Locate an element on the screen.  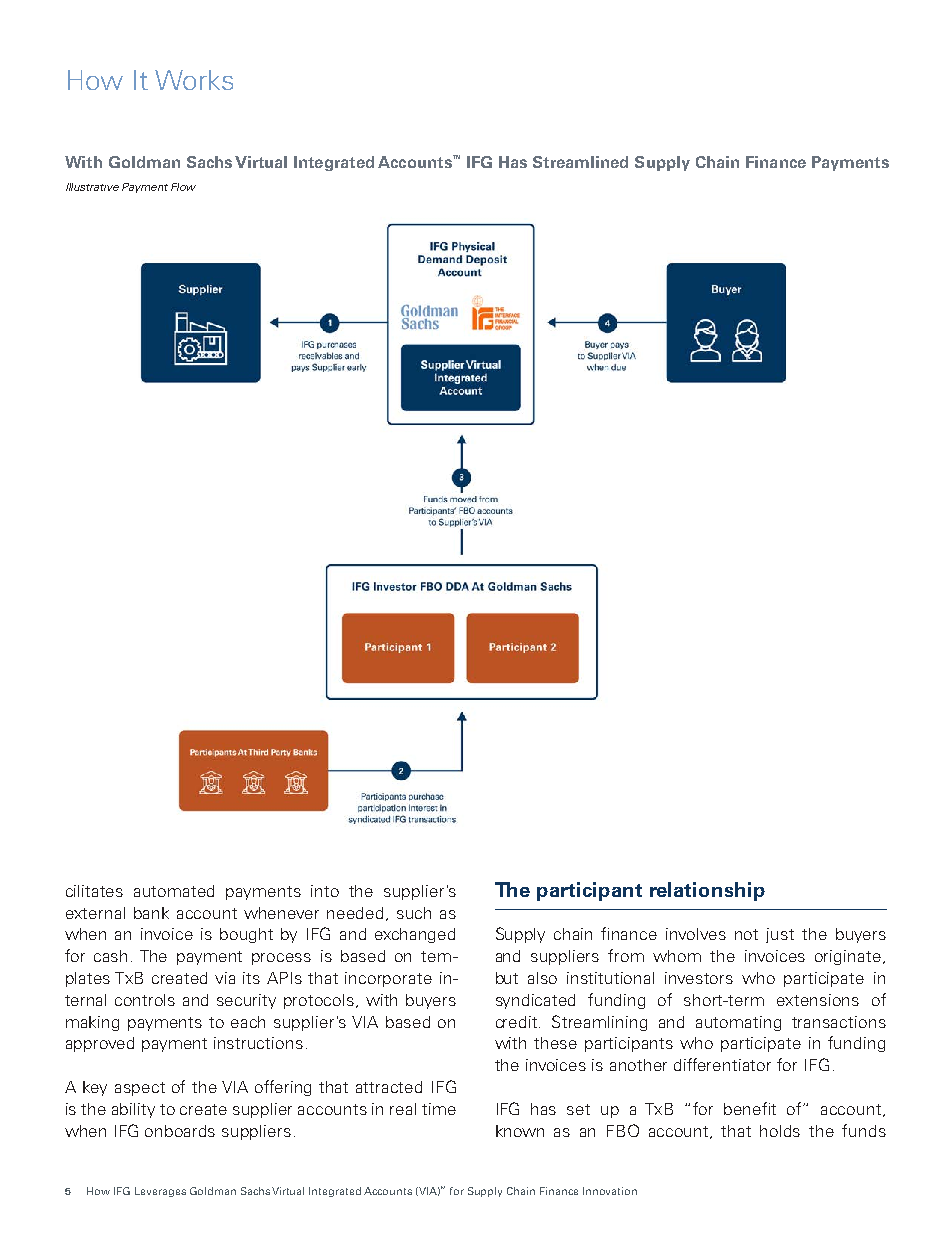
known is located at coordinates (520, 1131).
